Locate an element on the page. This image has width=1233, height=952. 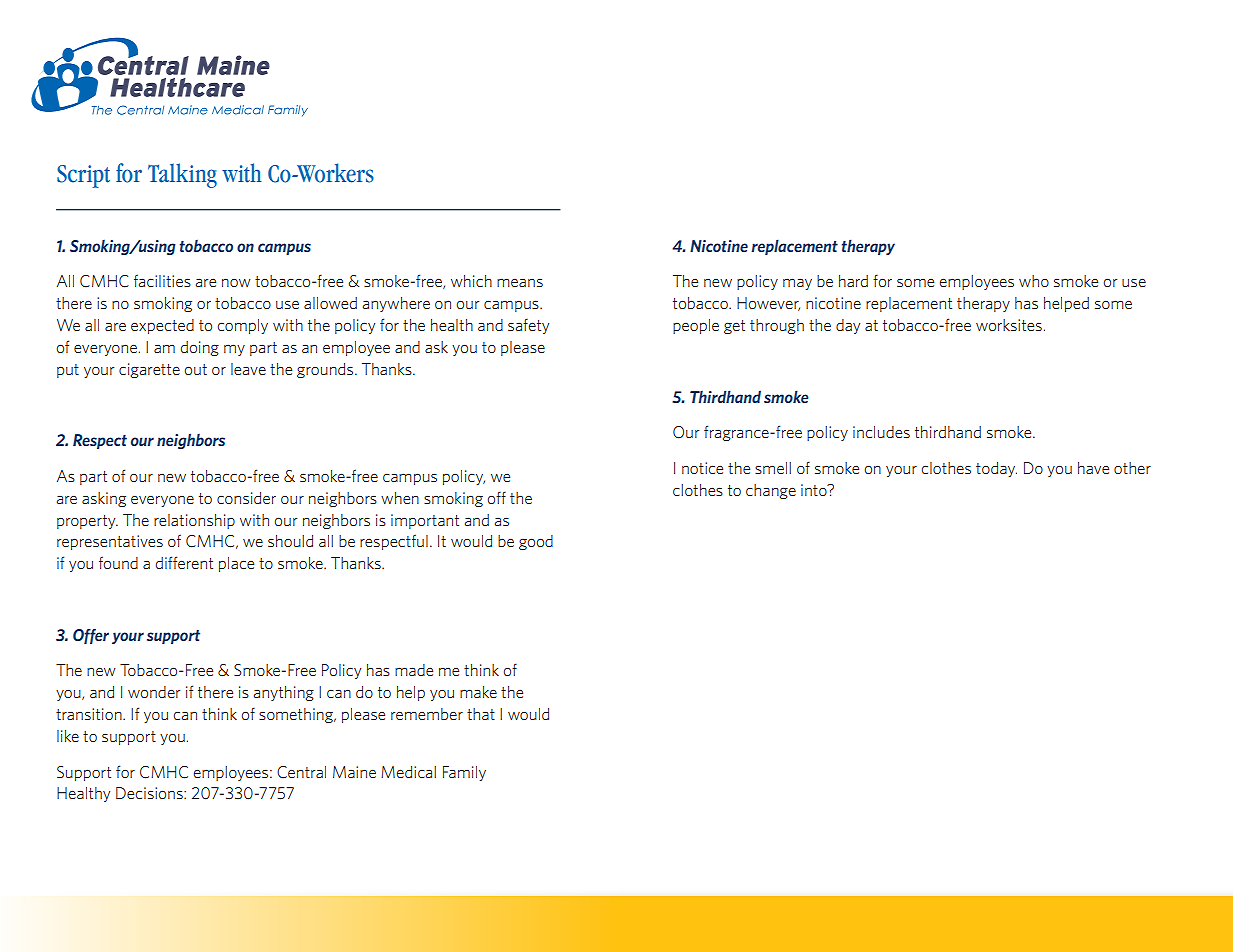
who is located at coordinates (1034, 281).
